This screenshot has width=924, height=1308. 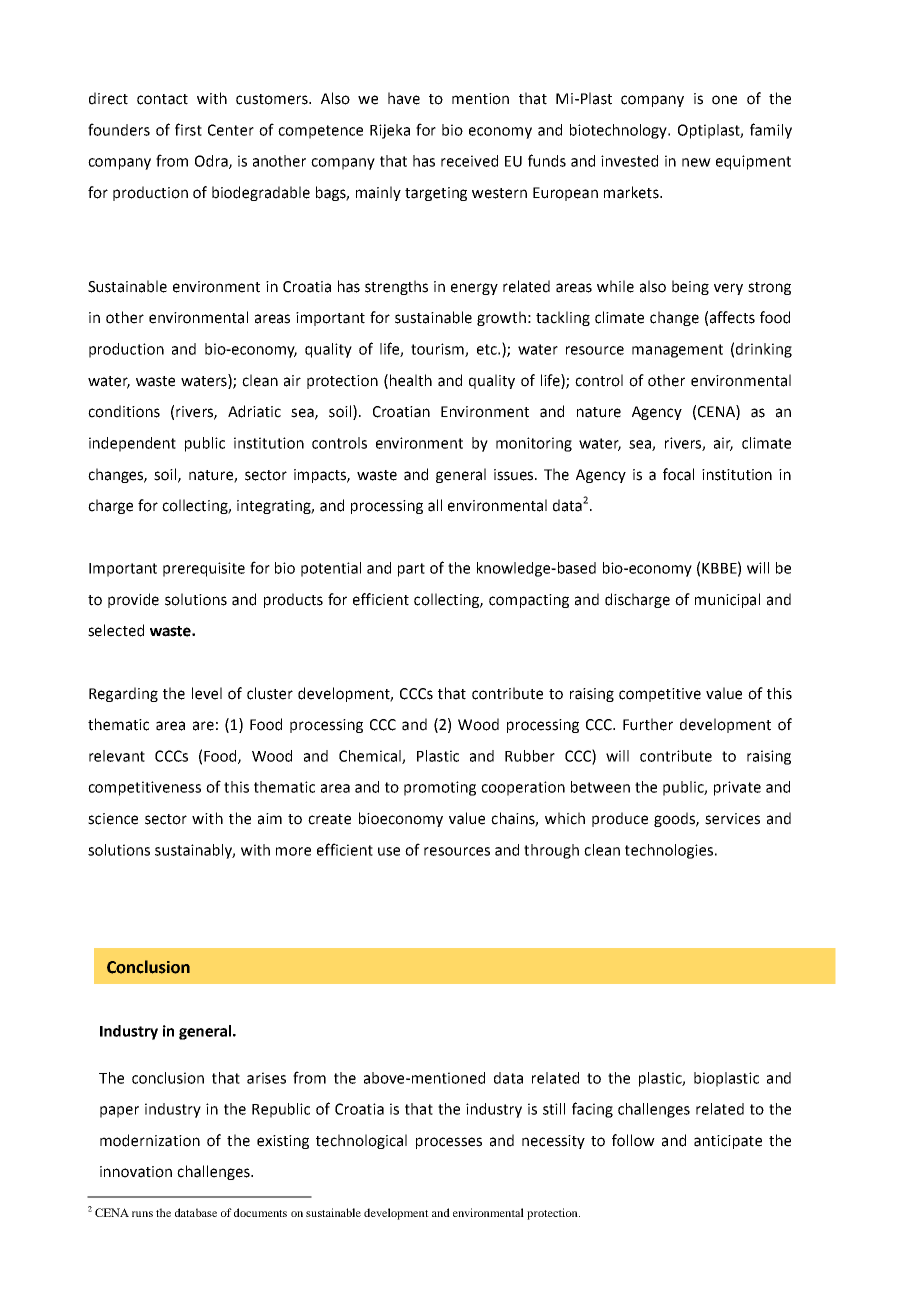 What do you see at coordinates (136, 1172) in the screenshot?
I see `innovation` at bounding box center [136, 1172].
